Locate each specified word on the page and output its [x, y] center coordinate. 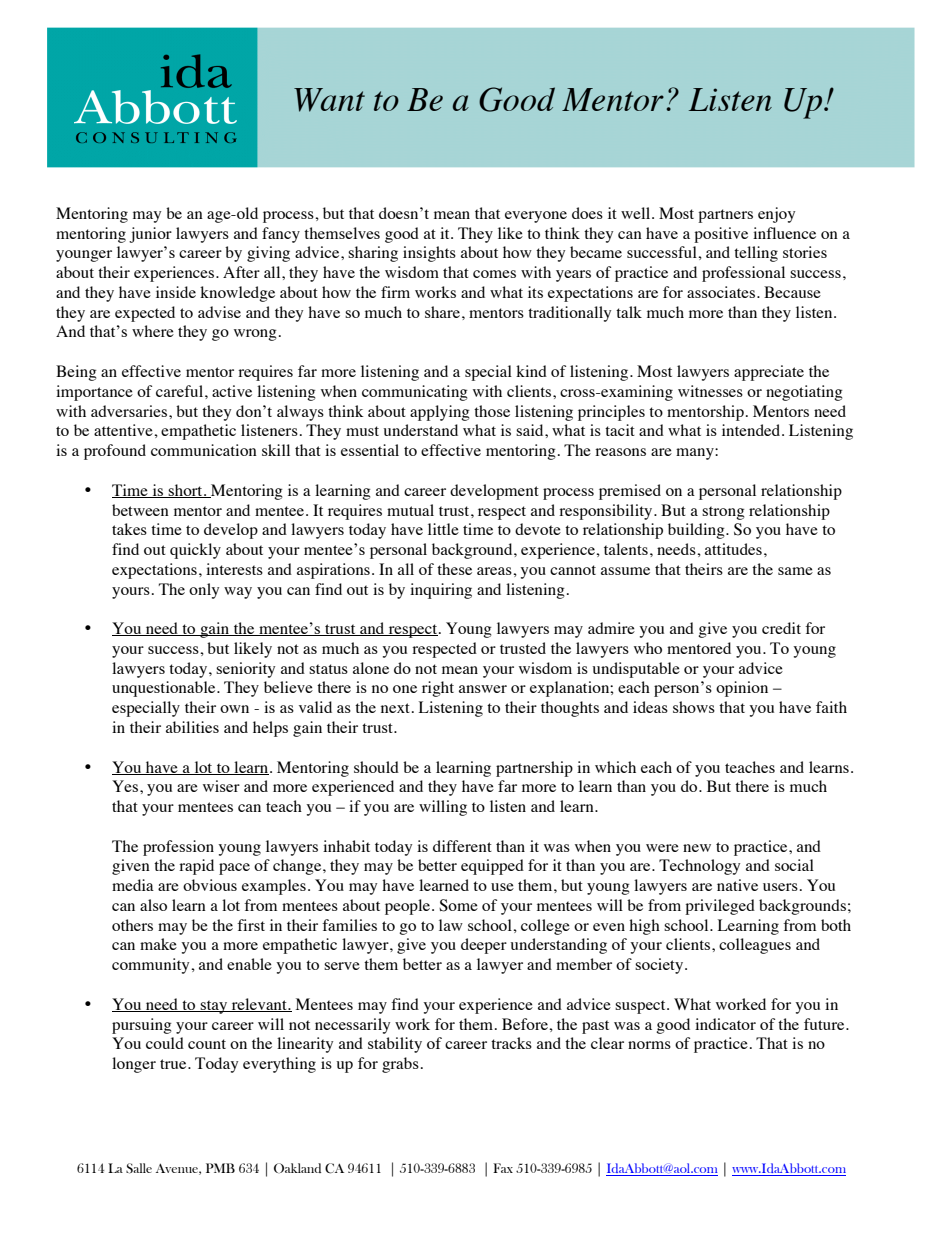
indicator [725, 1024]
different [462, 846]
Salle [139, 1168]
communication [204, 450]
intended [752, 430]
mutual [410, 510]
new [697, 848]
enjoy [776, 215]
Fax [503, 1168]
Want [329, 100]
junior [150, 235]
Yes [125, 786]
